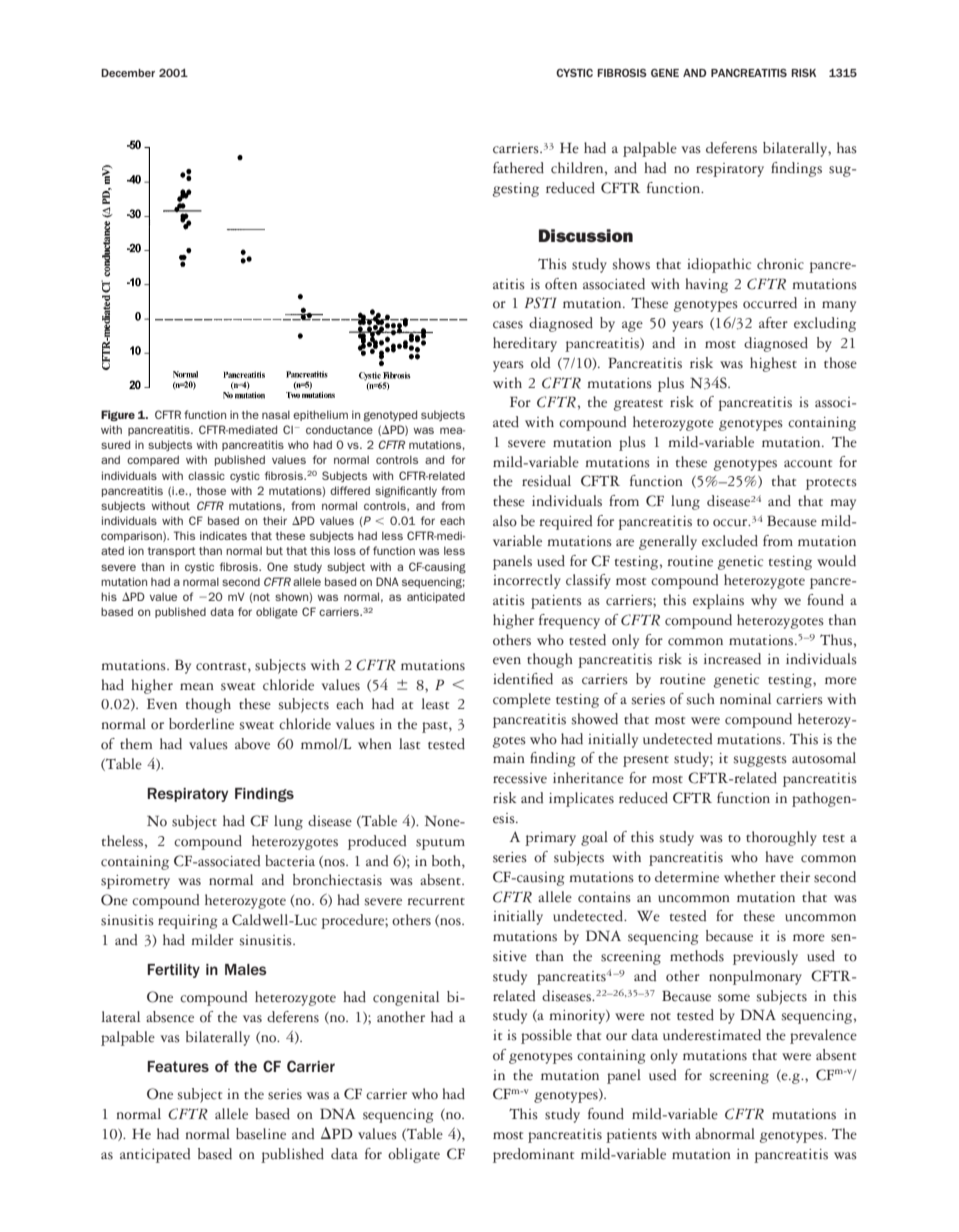 The height and width of the page is (1232, 959). I want to click on has, so click(847, 148).
